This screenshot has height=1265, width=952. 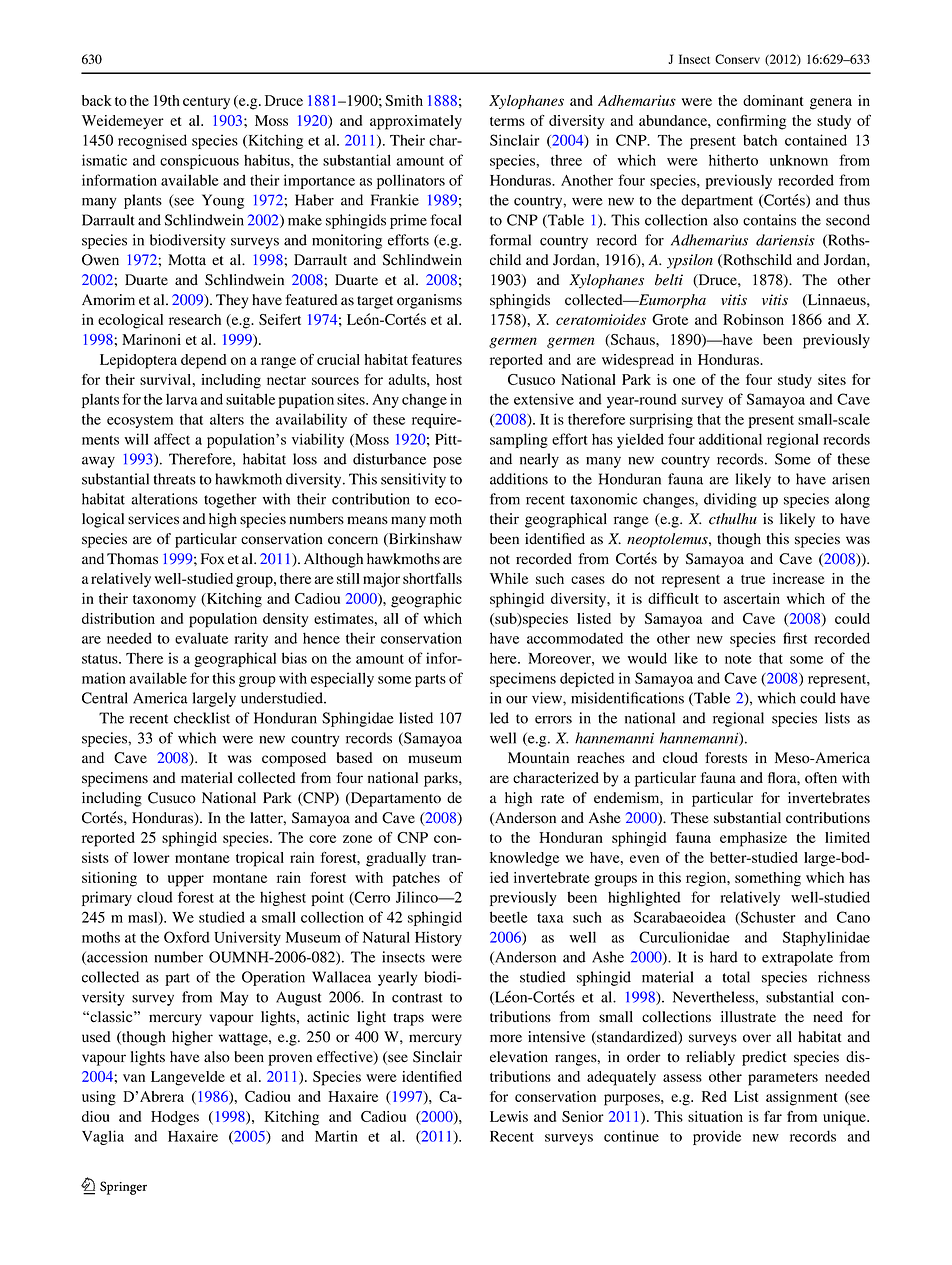 What do you see at coordinates (753, 839) in the screenshot?
I see `emphasize` at bounding box center [753, 839].
